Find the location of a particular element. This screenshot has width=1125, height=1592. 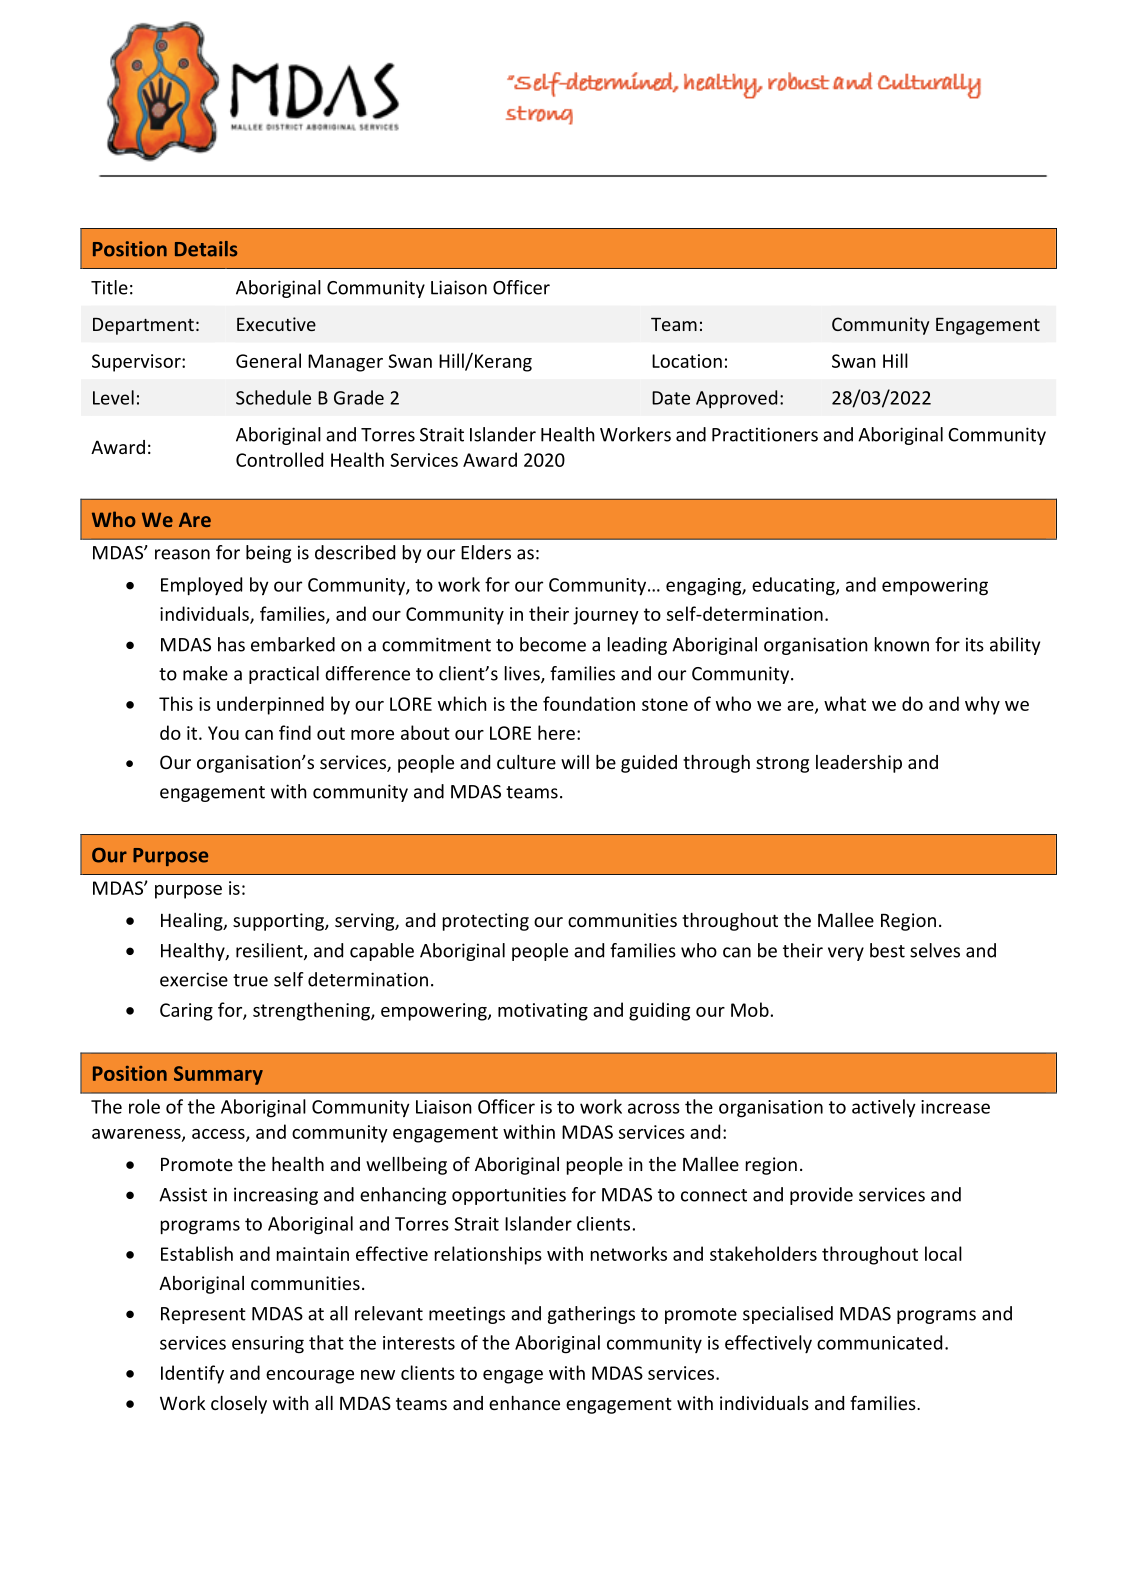

Identify is located at coordinates (192, 1374).
